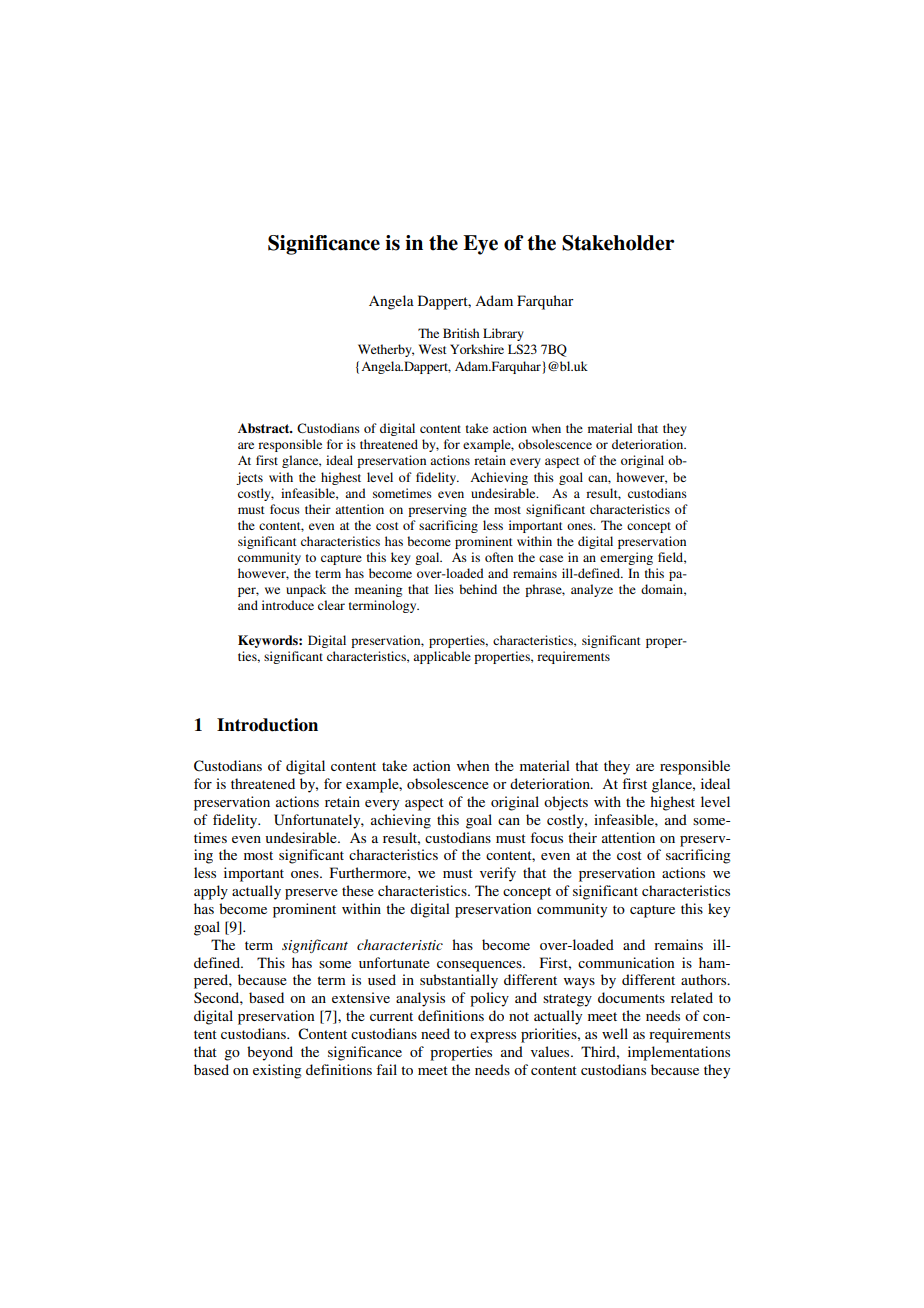  What do you see at coordinates (503, 334) in the page?
I see `Library` at bounding box center [503, 334].
